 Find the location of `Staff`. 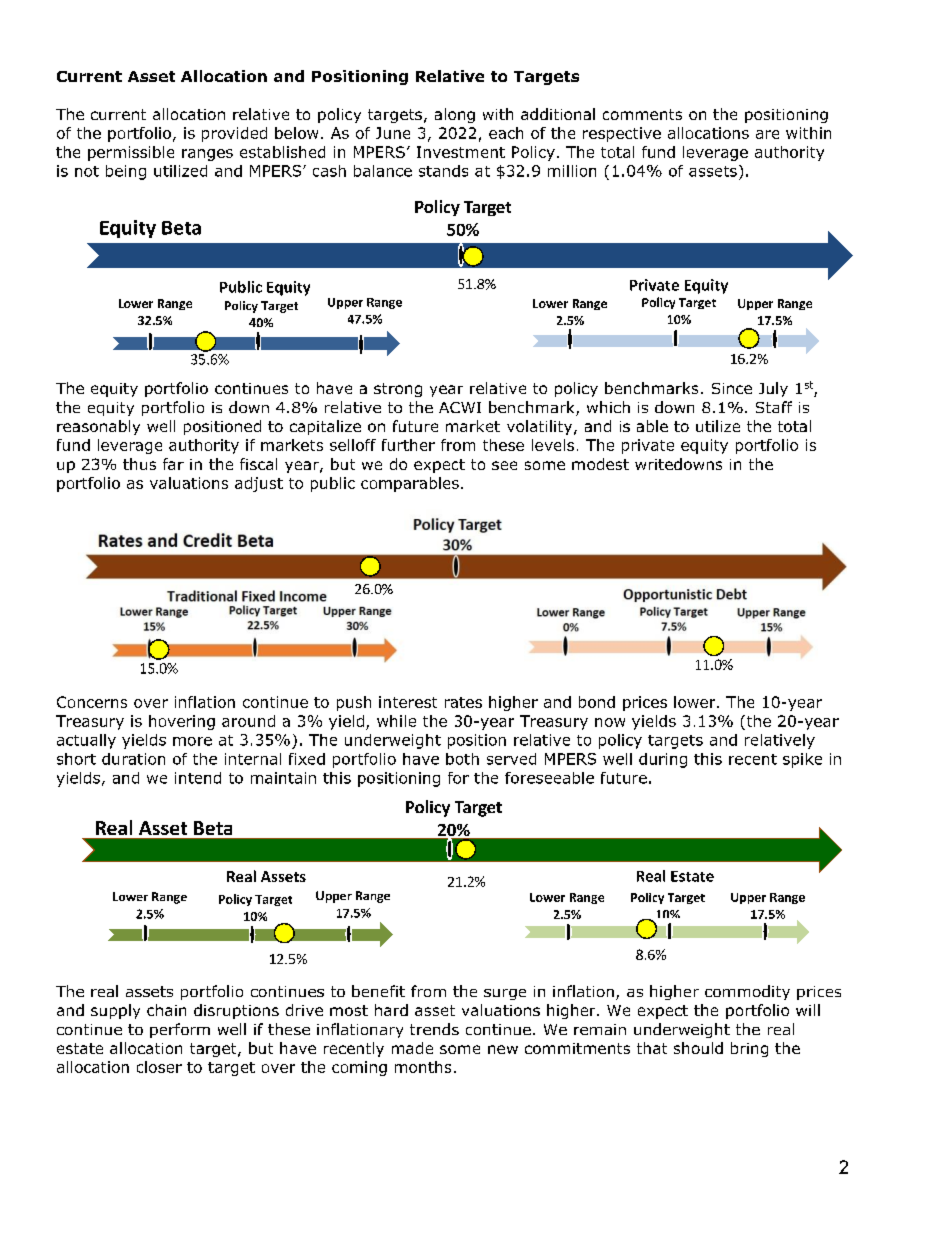

Staff is located at coordinates (774, 407).
